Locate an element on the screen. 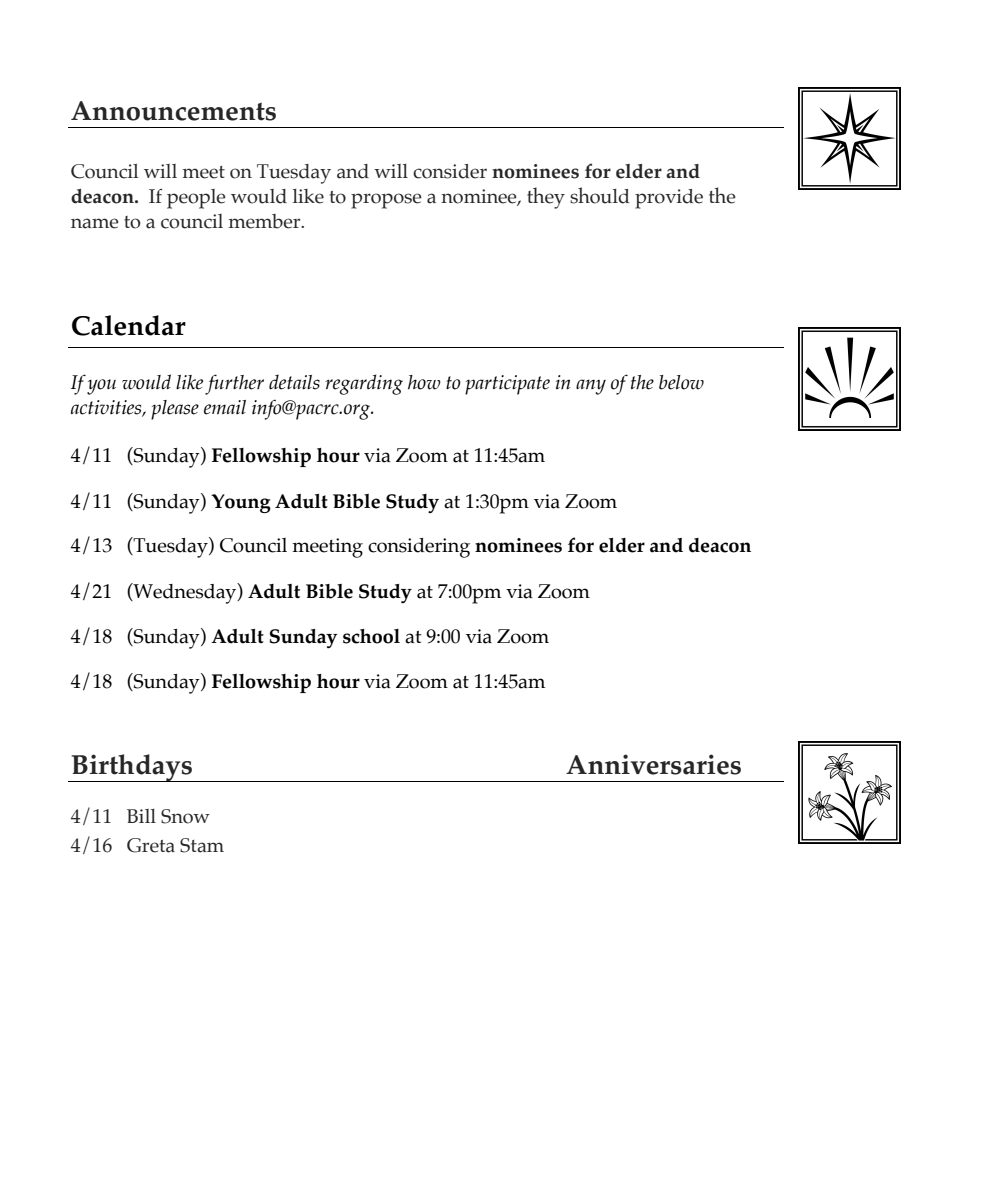  Birthdays is located at coordinates (132, 768).
